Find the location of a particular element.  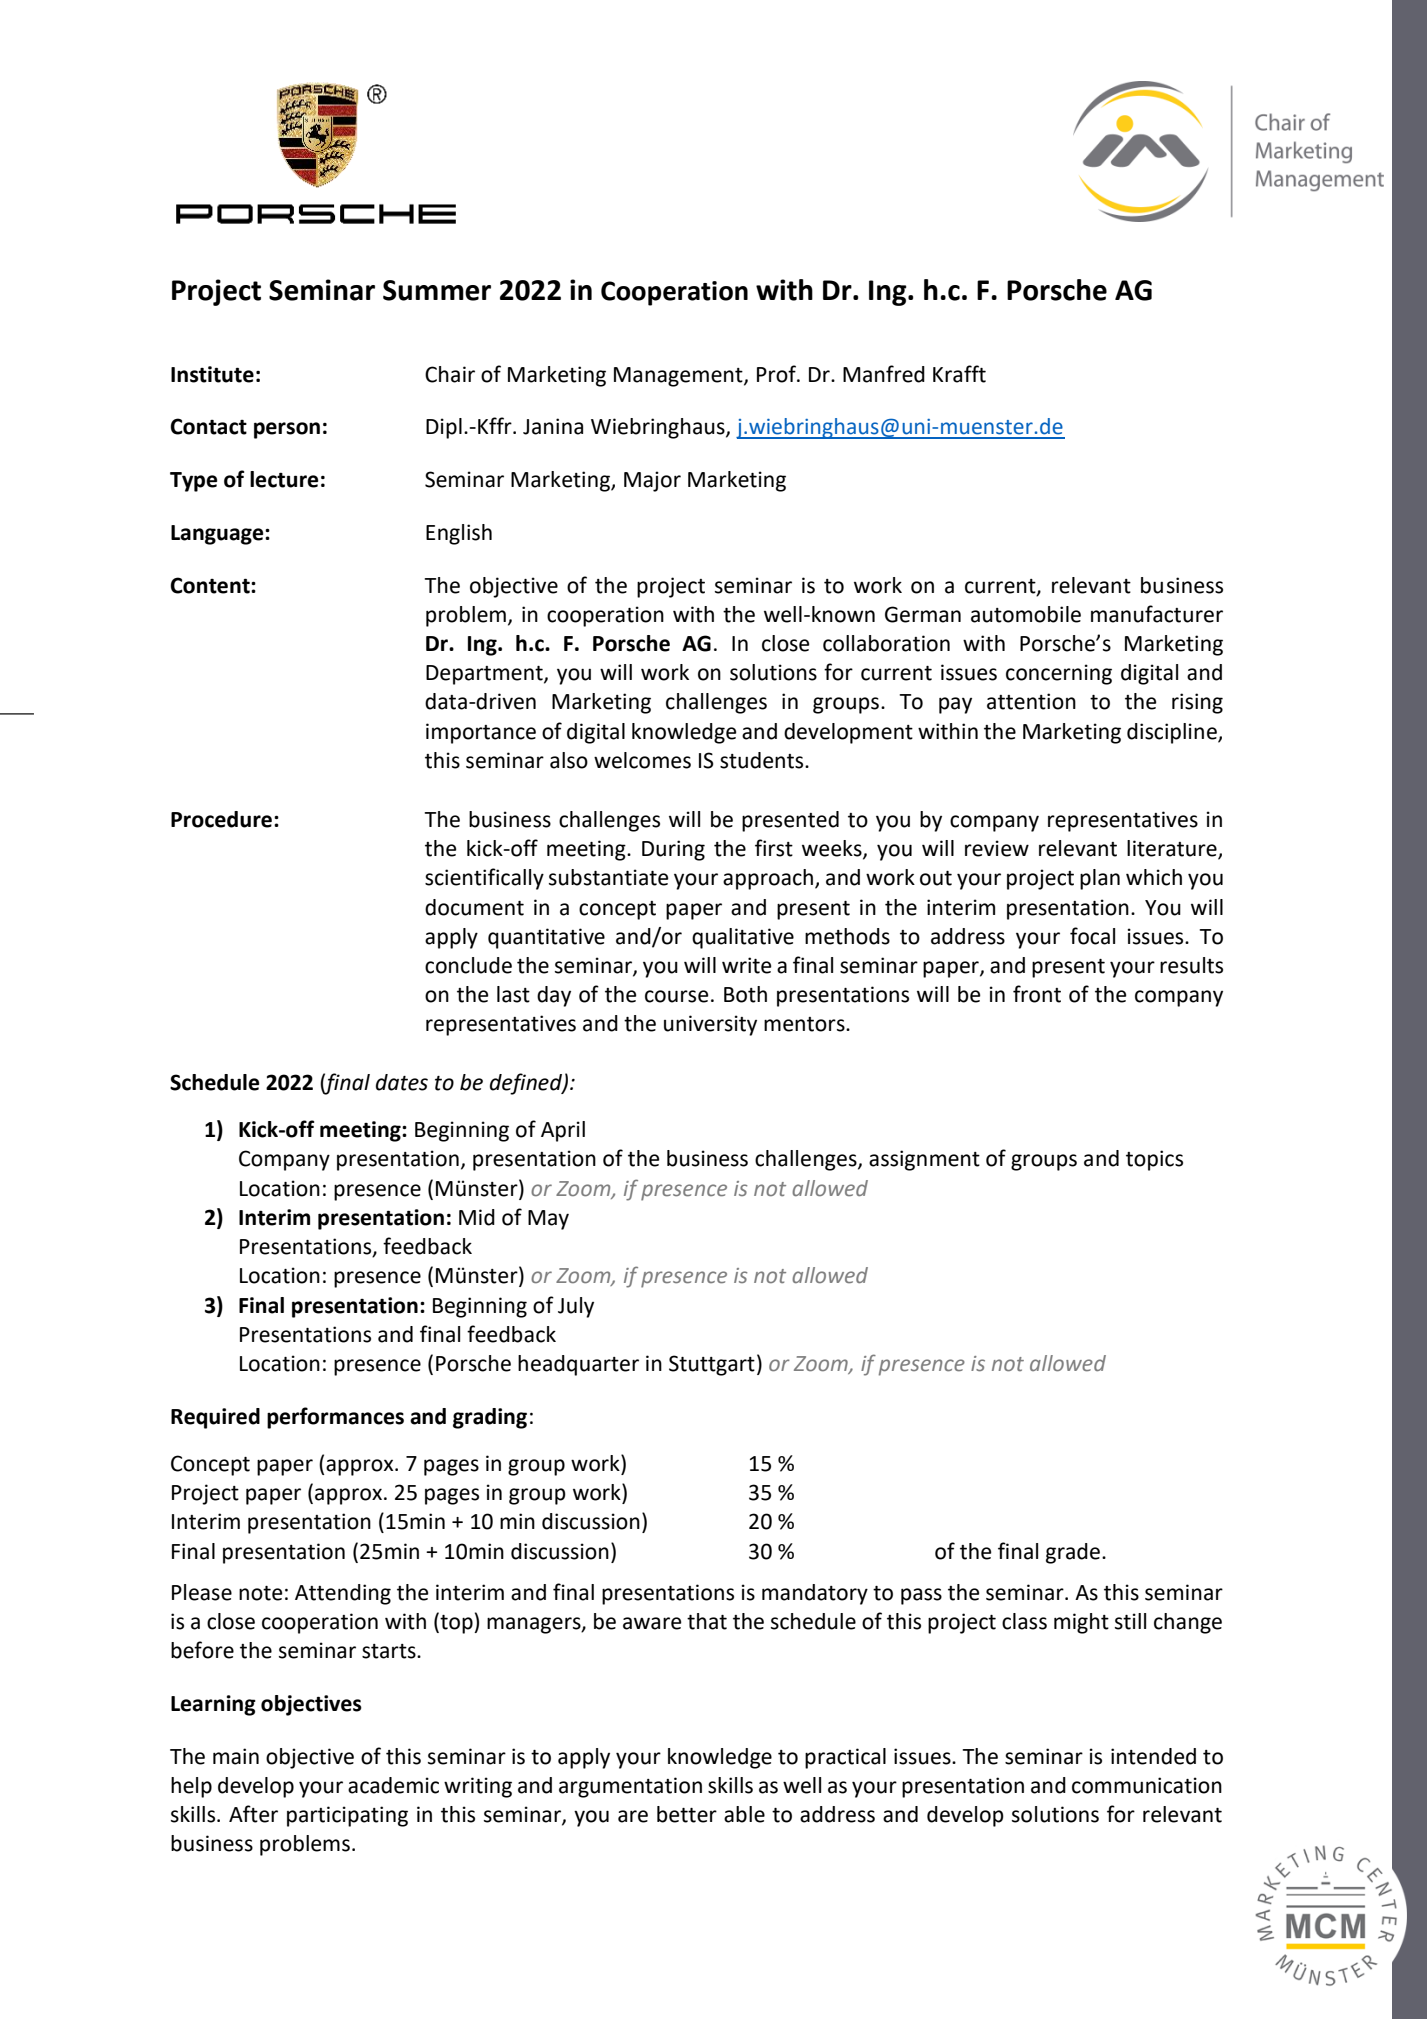

Procedure is located at coordinates (223, 819).
